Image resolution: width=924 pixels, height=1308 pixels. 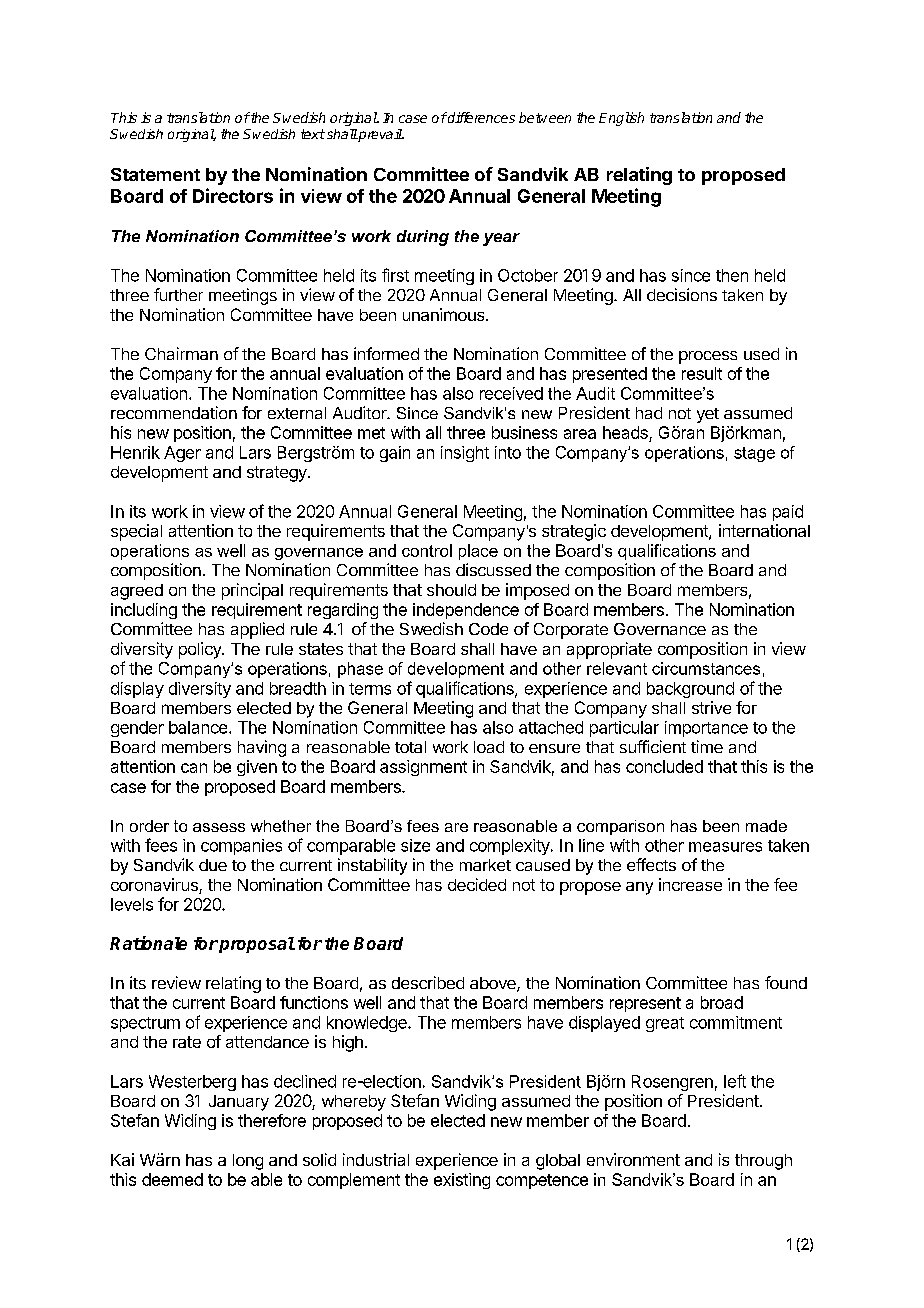 What do you see at coordinates (172, 1179) in the page?
I see `deemed` at bounding box center [172, 1179].
